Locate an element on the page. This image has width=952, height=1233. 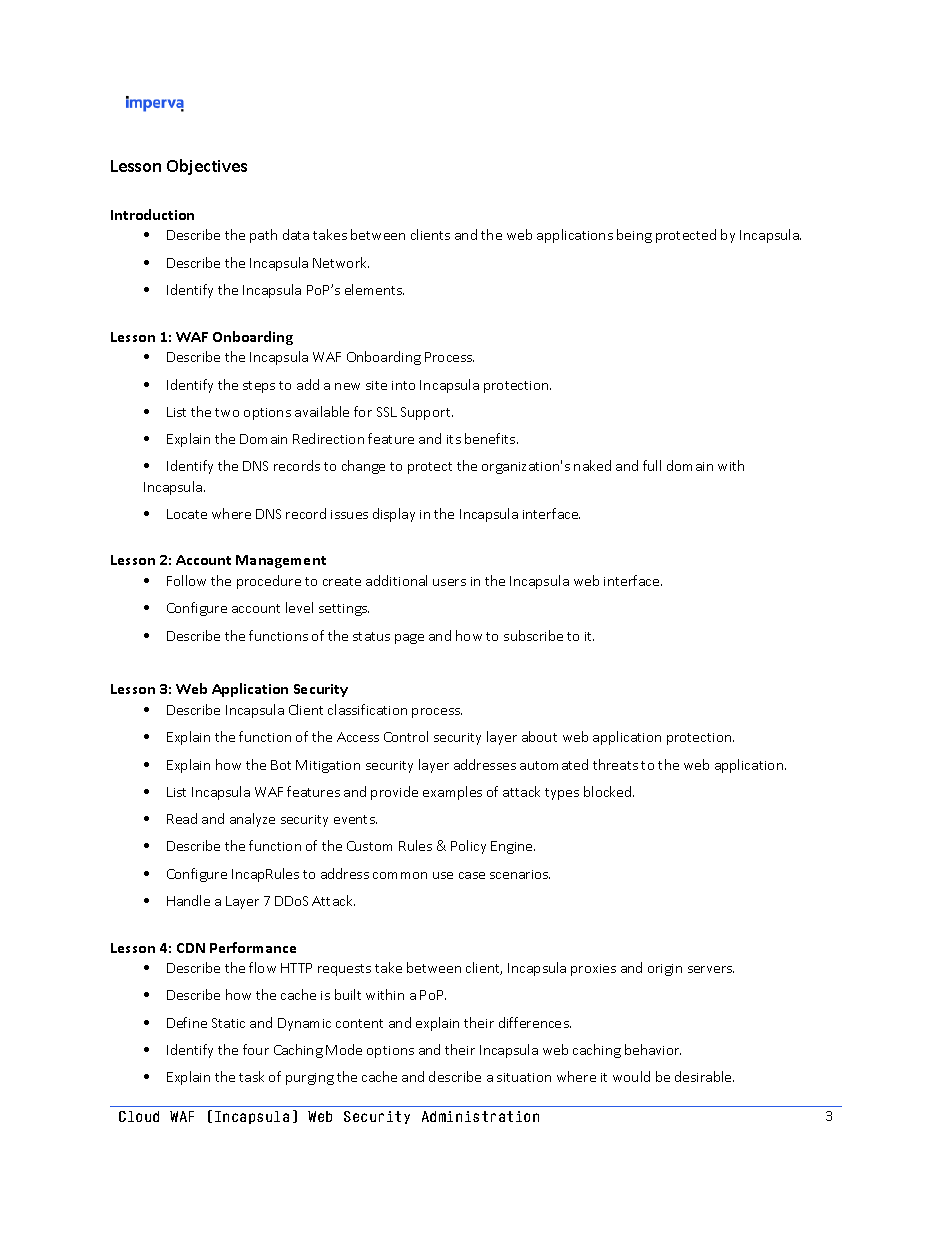
examples is located at coordinates (452, 793).
